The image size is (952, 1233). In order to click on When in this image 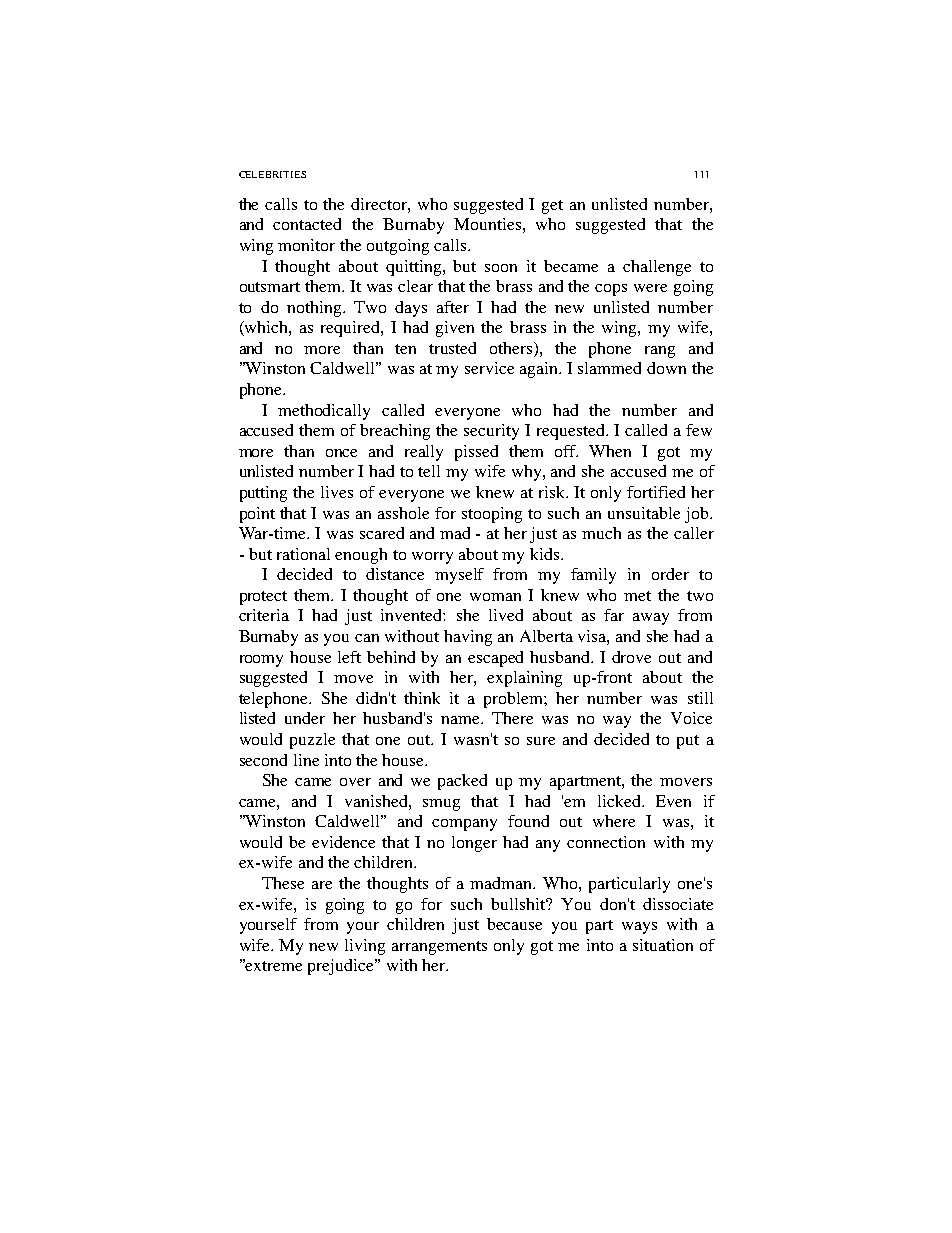, I will do `click(610, 451)`.
